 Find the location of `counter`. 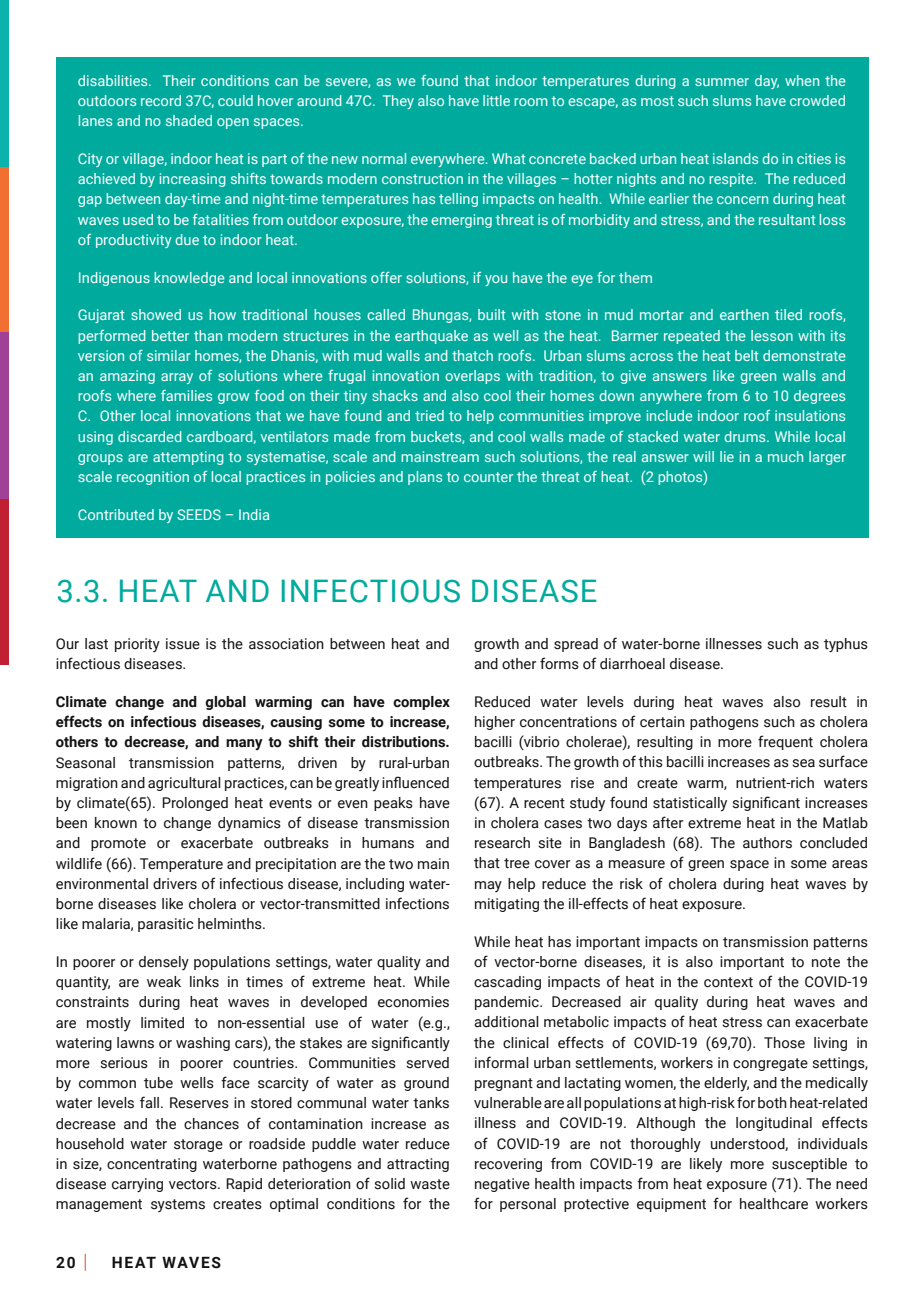

counter is located at coordinates (488, 477).
